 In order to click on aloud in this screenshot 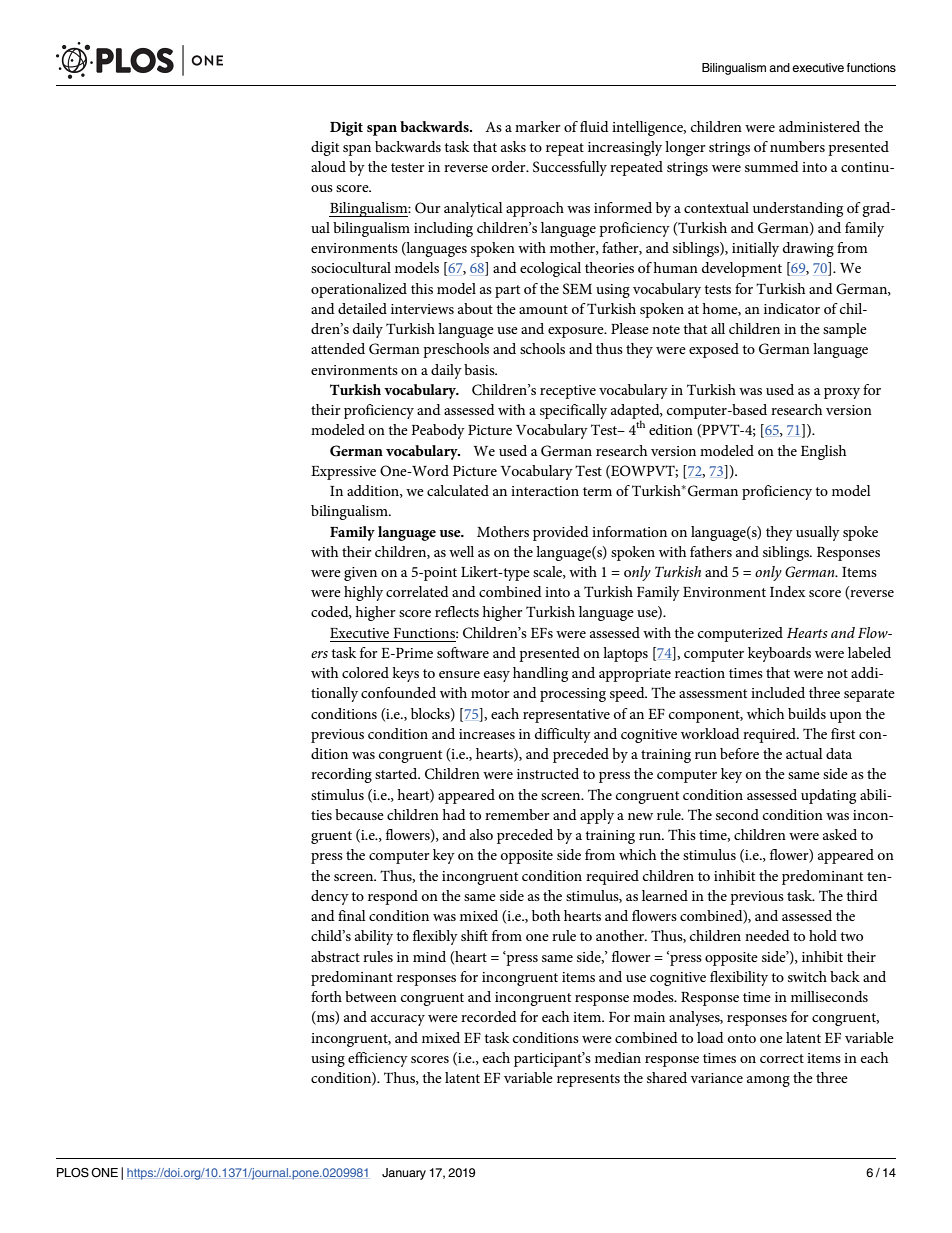, I will do `click(328, 166)`.
